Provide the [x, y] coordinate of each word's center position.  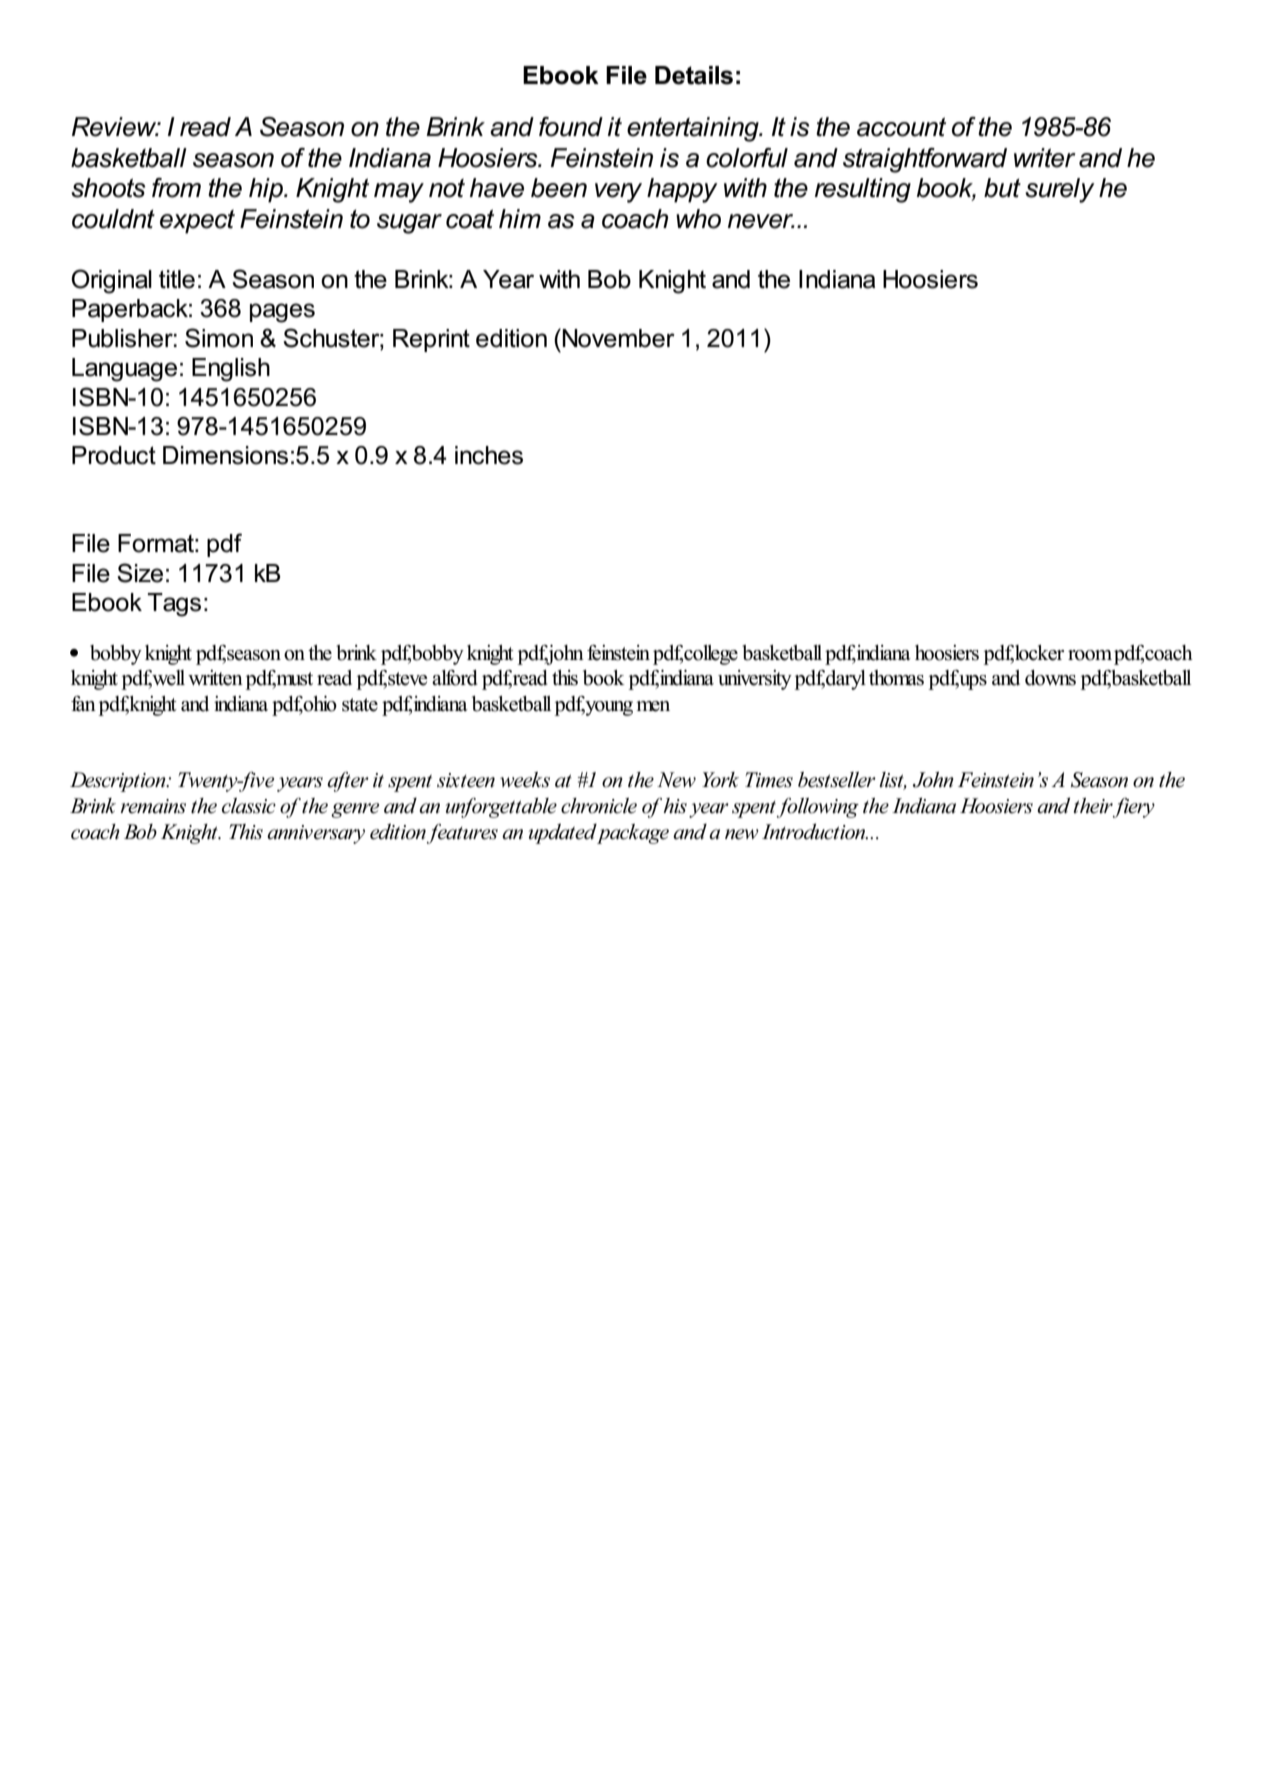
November [618, 338]
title [177, 279]
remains [153, 806]
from [176, 188]
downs [1050, 678]
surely [1060, 190]
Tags [174, 605]
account [901, 127]
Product [114, 455]
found [571, 127]
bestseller [837, 780]
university [755, 680]
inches [489, 455]
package [632, 834]
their [1093, 806]
